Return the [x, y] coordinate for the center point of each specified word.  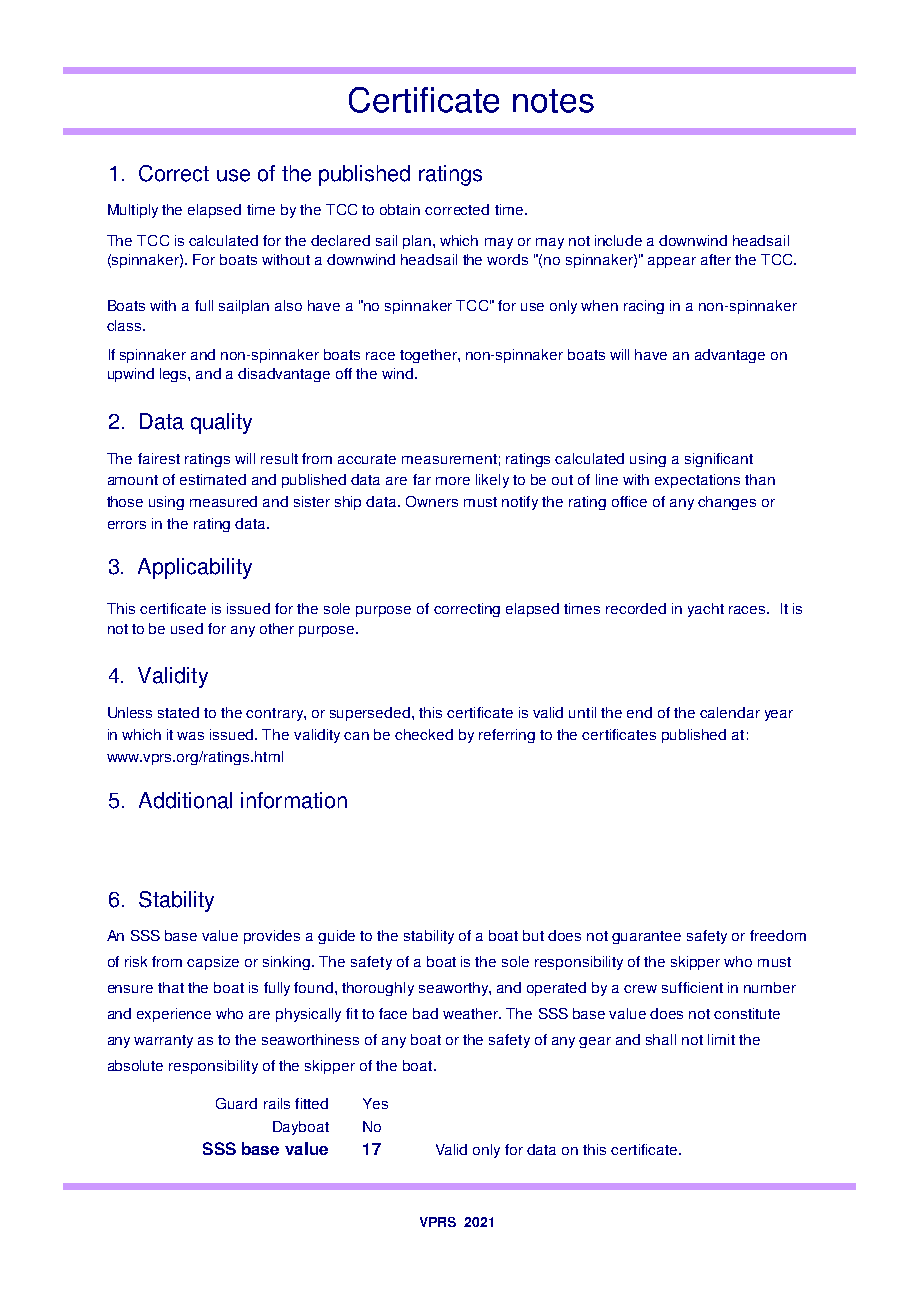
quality [221, 423]
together [429, 356]
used [187, 628]
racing [644, 307]
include [618, 240]
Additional [185, 800]
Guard [236, 1103]
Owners [432, 501]
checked [424, 734]
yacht [706, 610]
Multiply [133, 211]
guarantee [646, 937]
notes [553, 101]
